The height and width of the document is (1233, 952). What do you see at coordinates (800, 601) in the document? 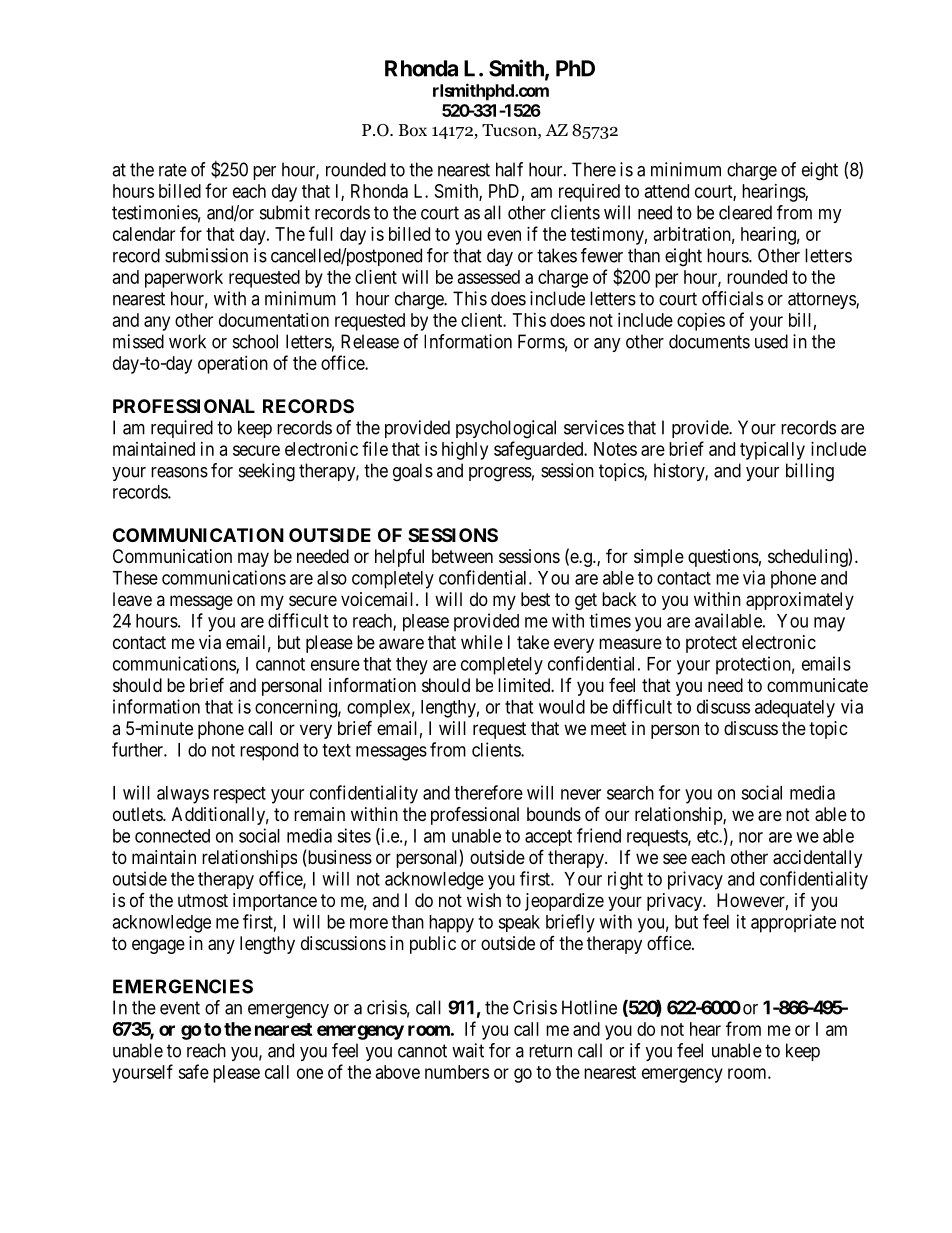
I see `approximately` at bounding box center [800, 601].
